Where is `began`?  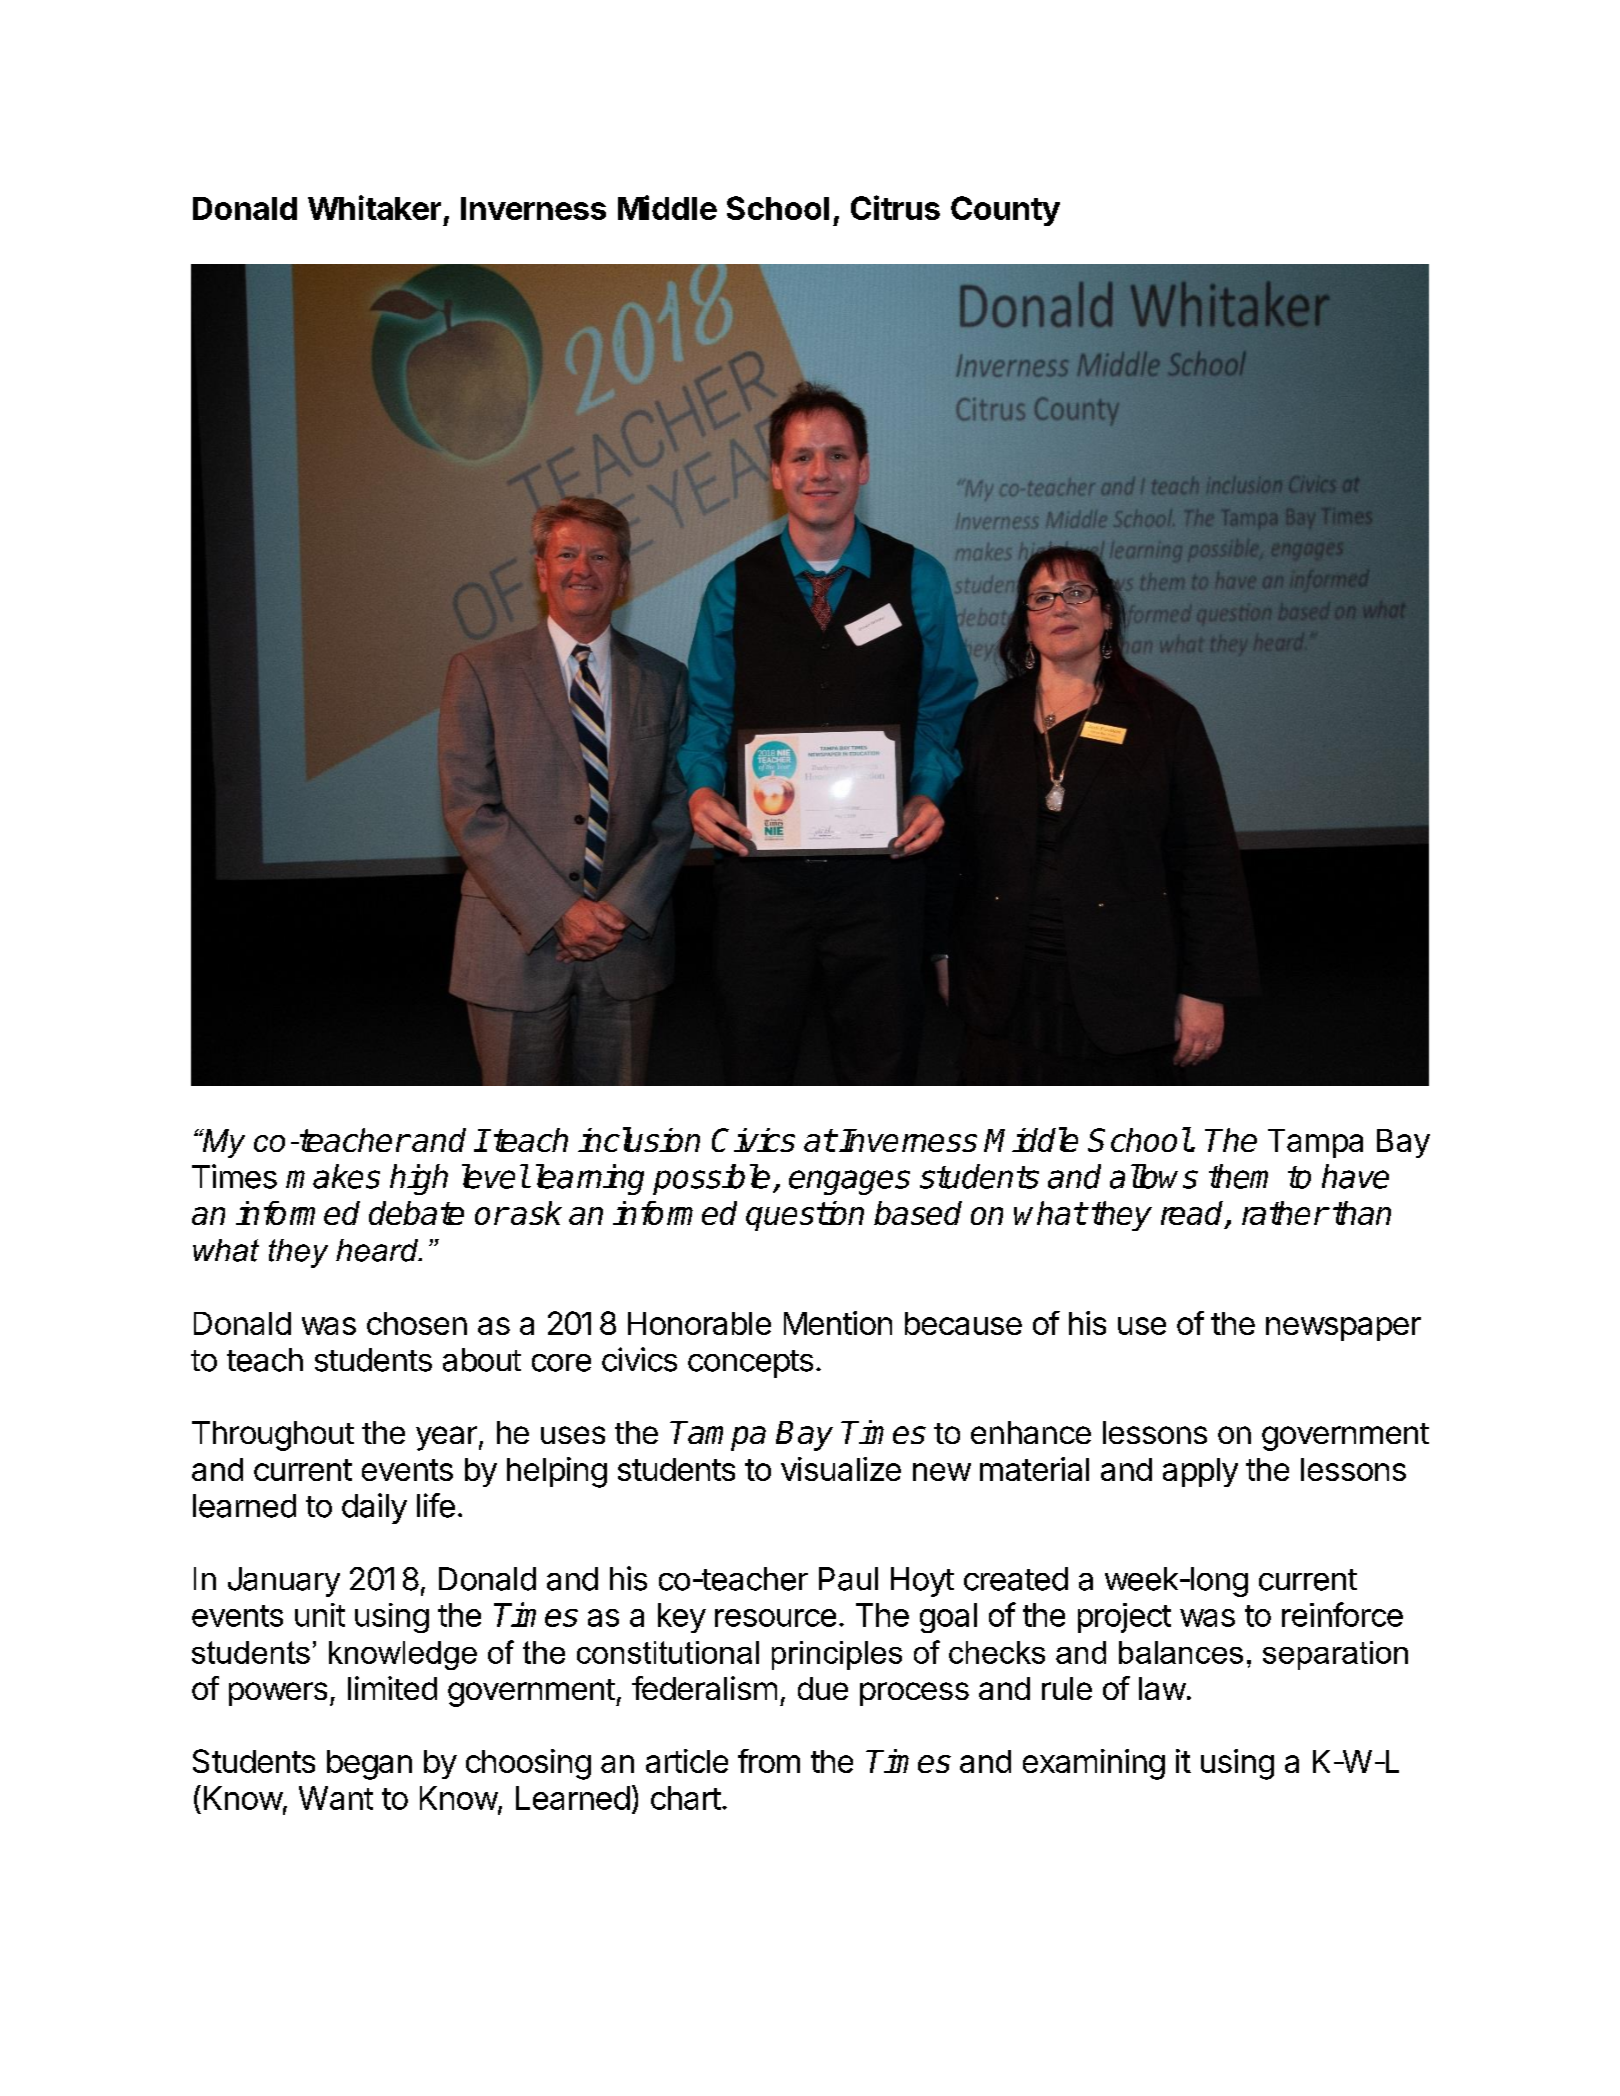 began is located at coordinates (369, 1765).
